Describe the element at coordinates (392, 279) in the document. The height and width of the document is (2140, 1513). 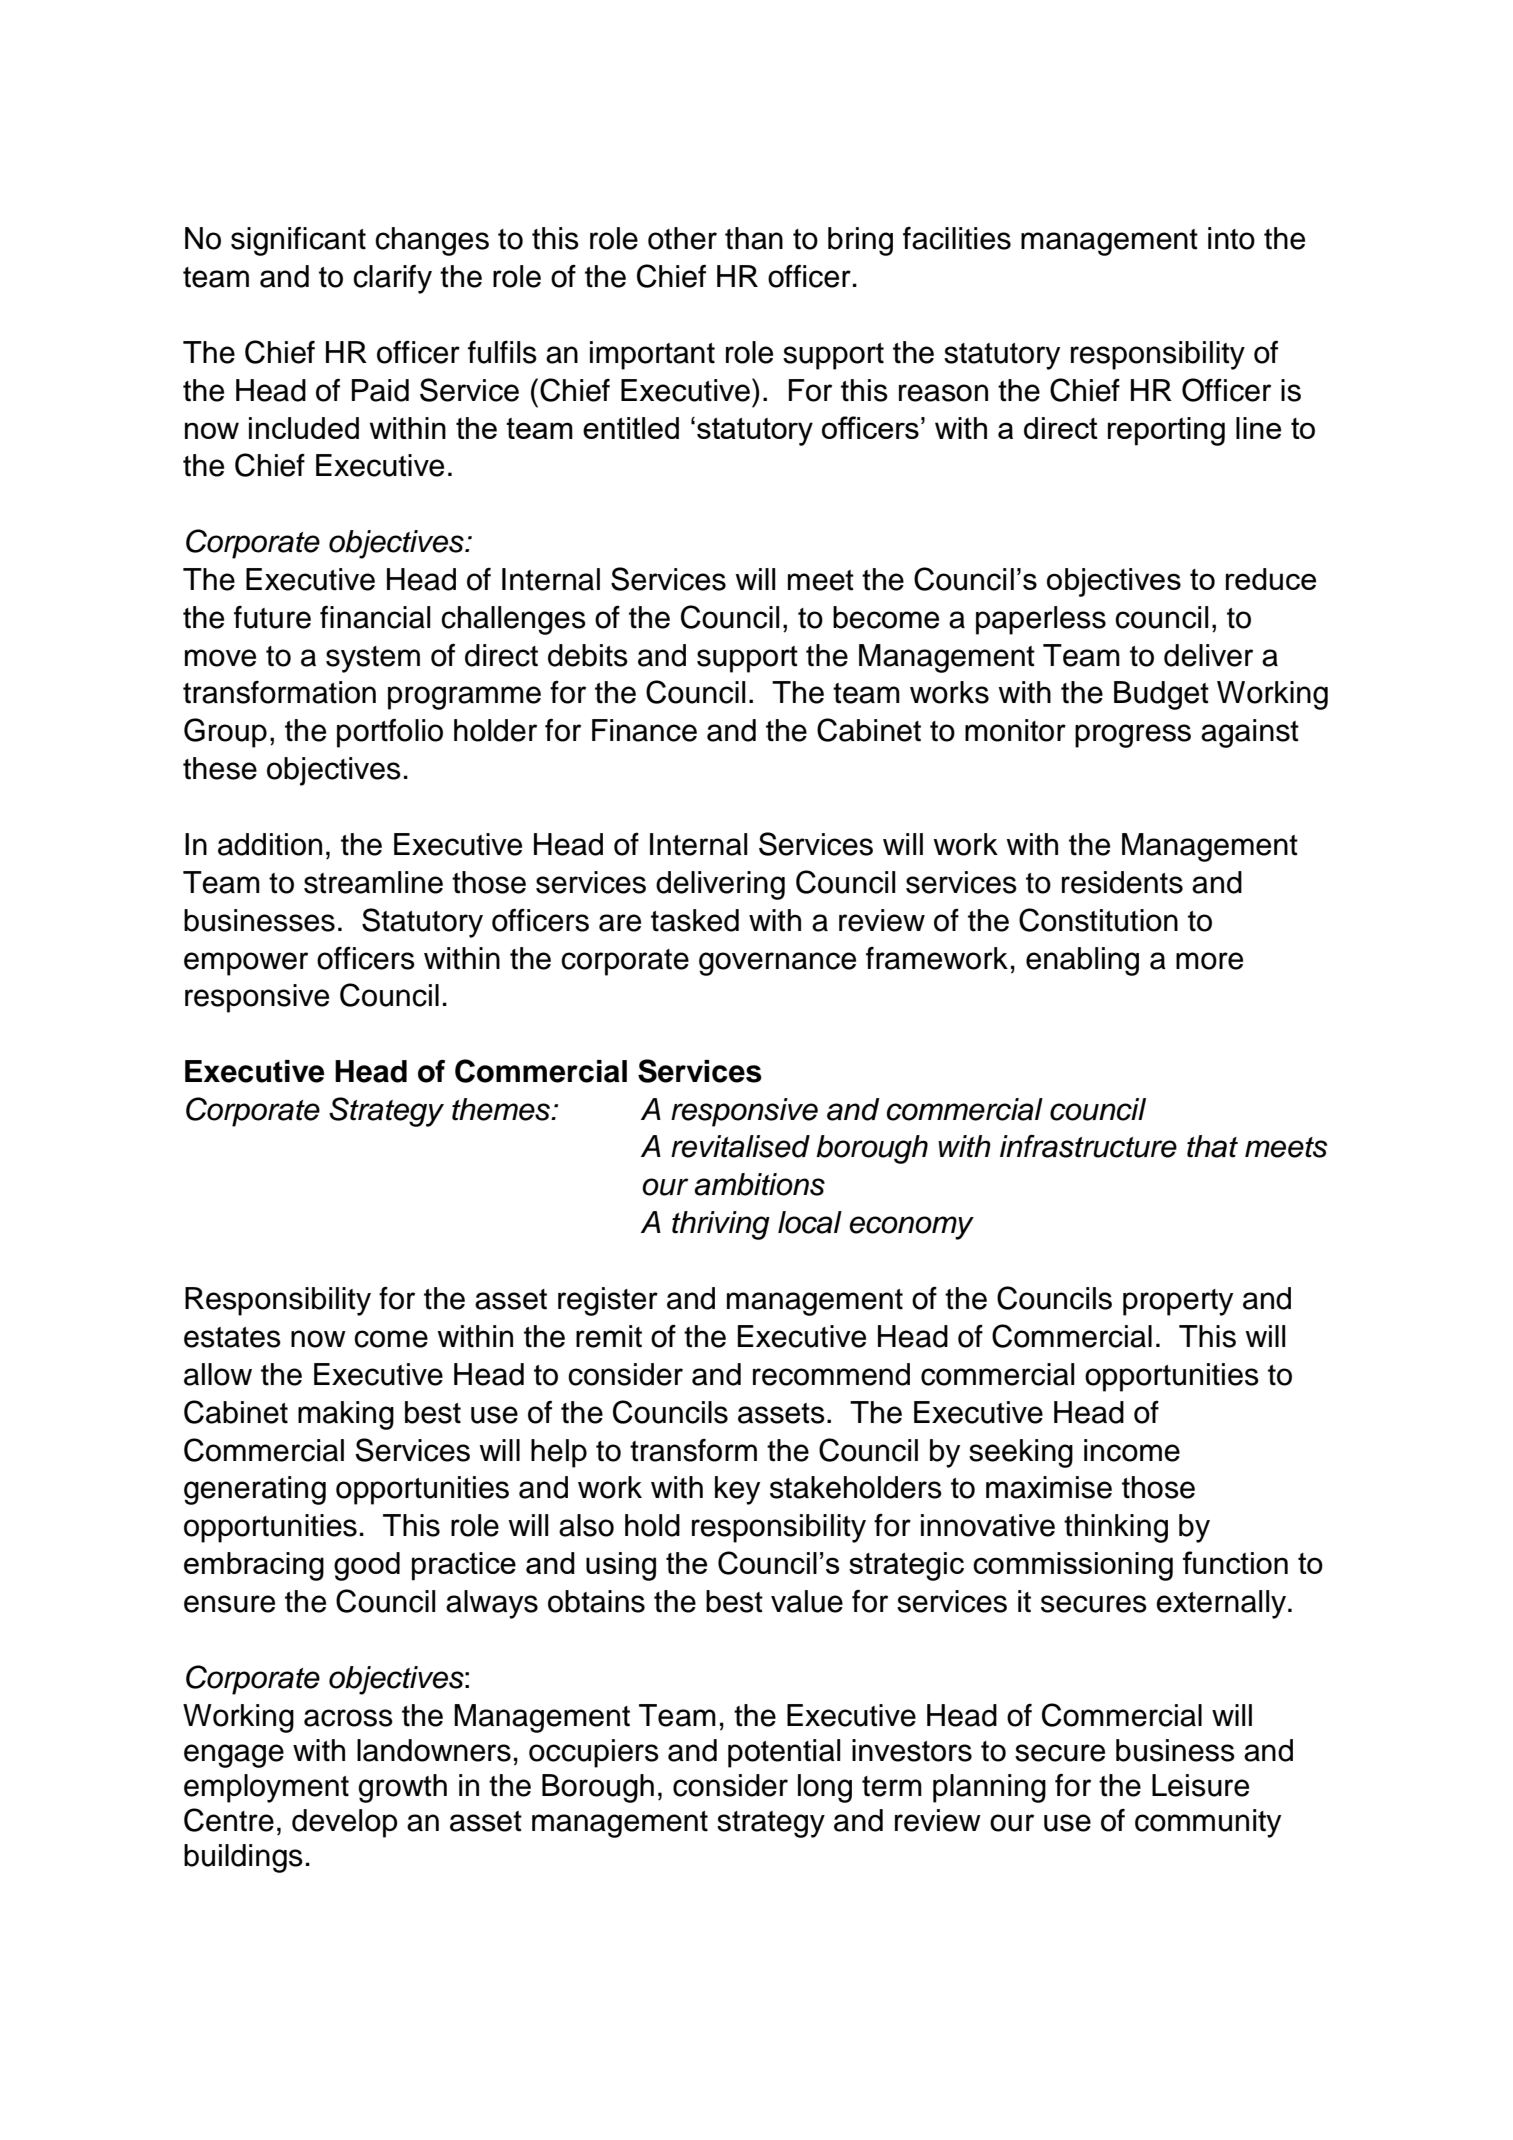
I see `clarify` at that location.
